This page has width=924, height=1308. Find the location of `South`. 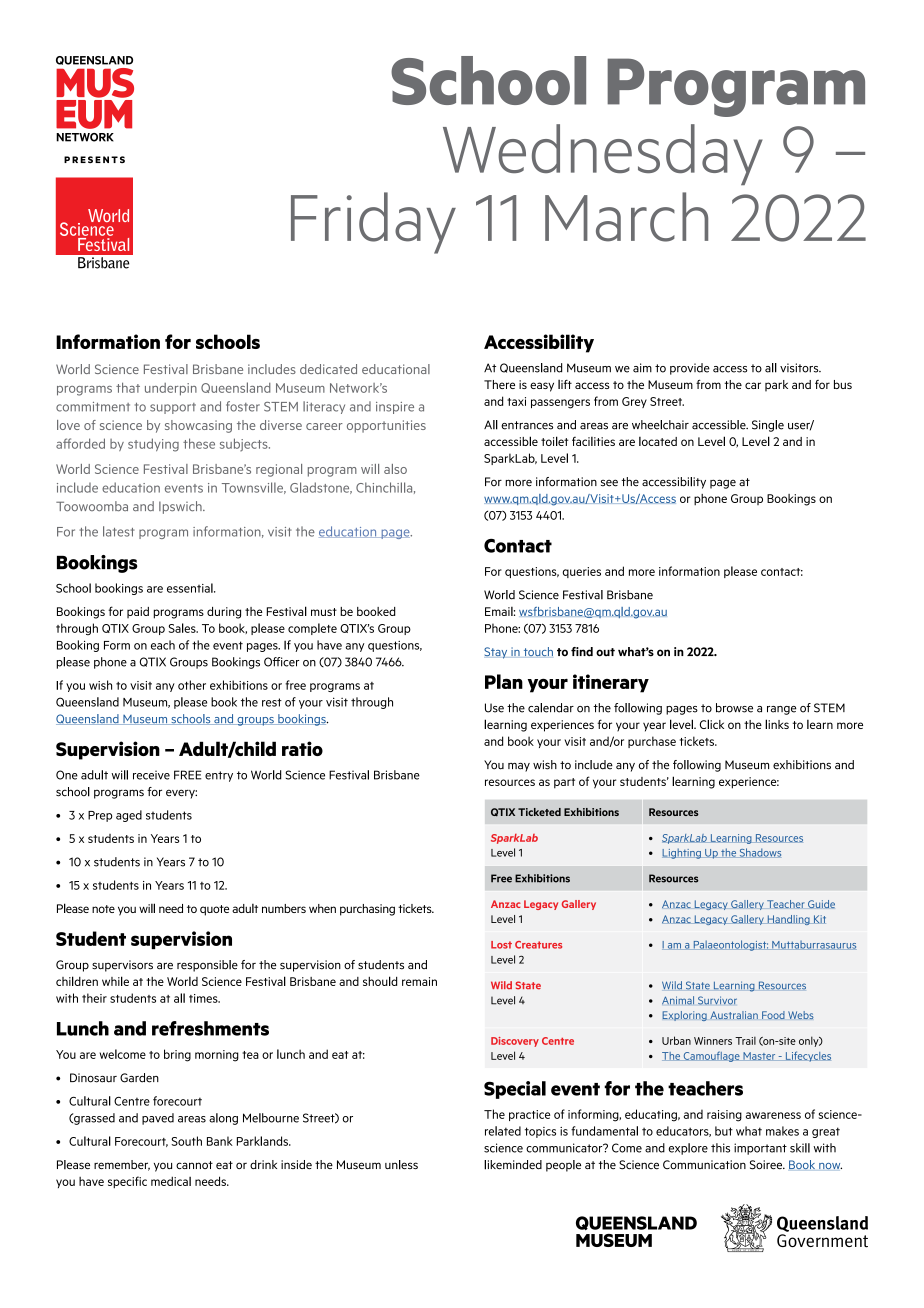

South is located at coordinates (186, 1141).
